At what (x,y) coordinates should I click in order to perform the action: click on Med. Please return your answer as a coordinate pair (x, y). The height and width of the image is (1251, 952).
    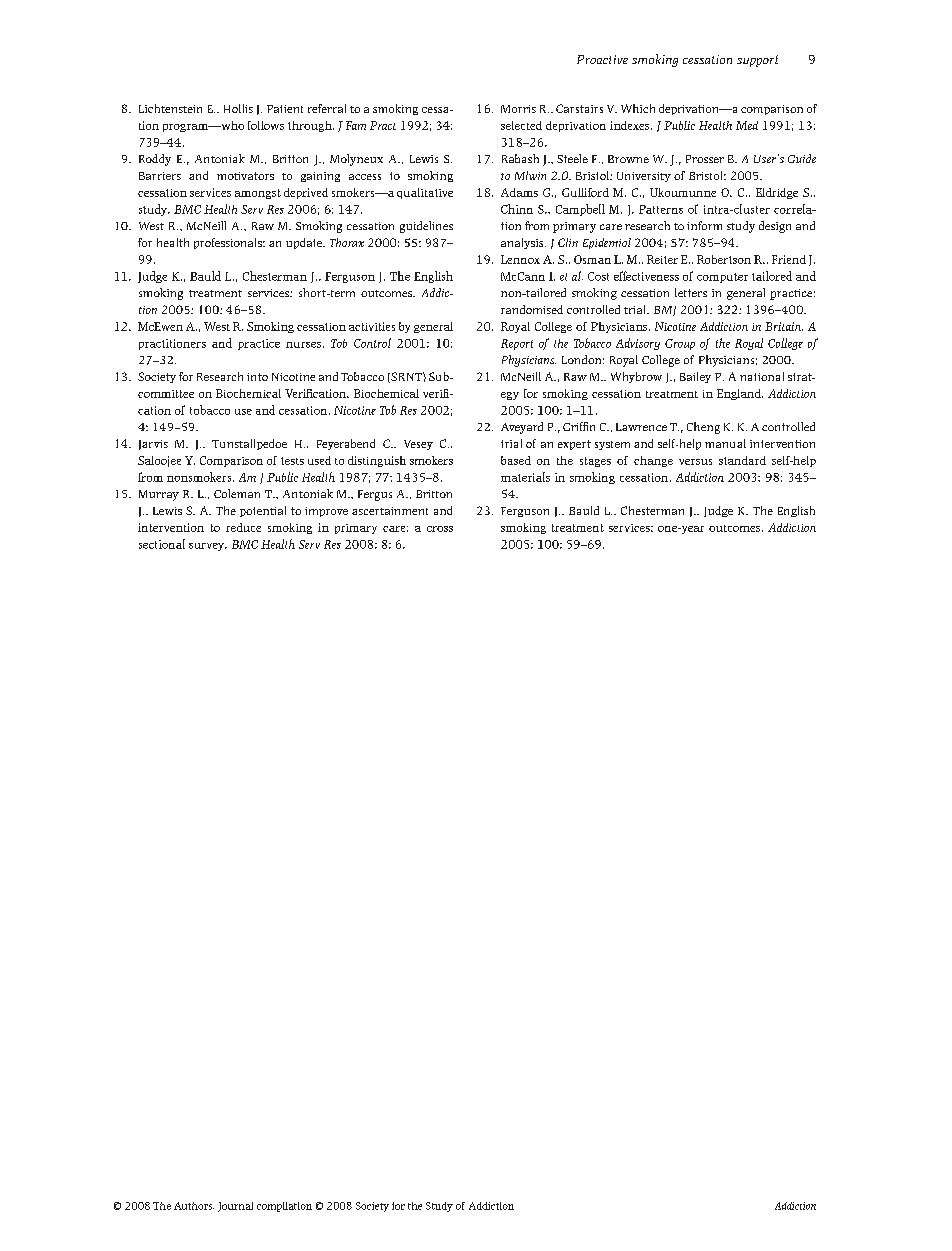
    Looking at the image, I should click on (747, 125).
